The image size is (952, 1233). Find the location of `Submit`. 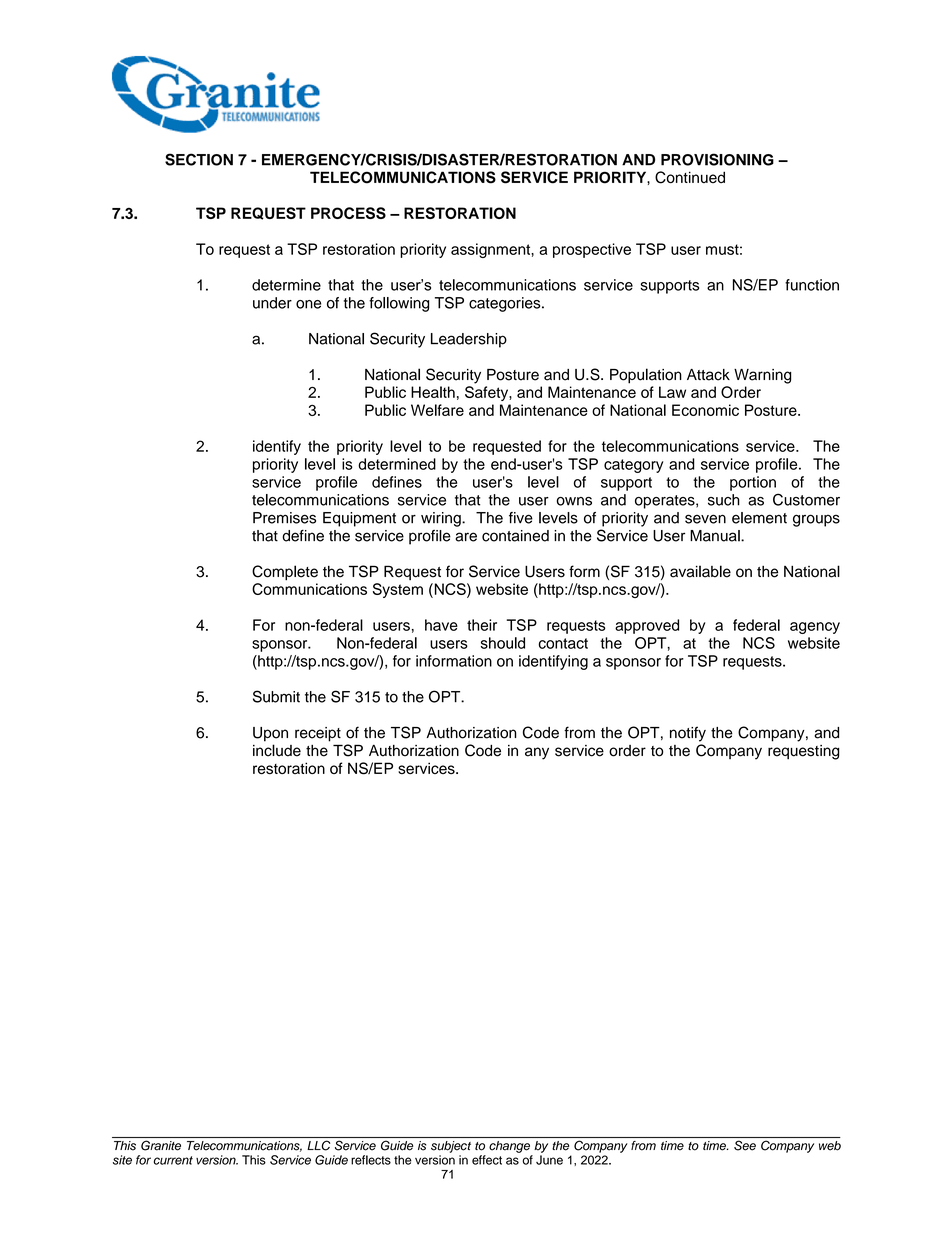

Submit is located at coordinates (276, 696).
